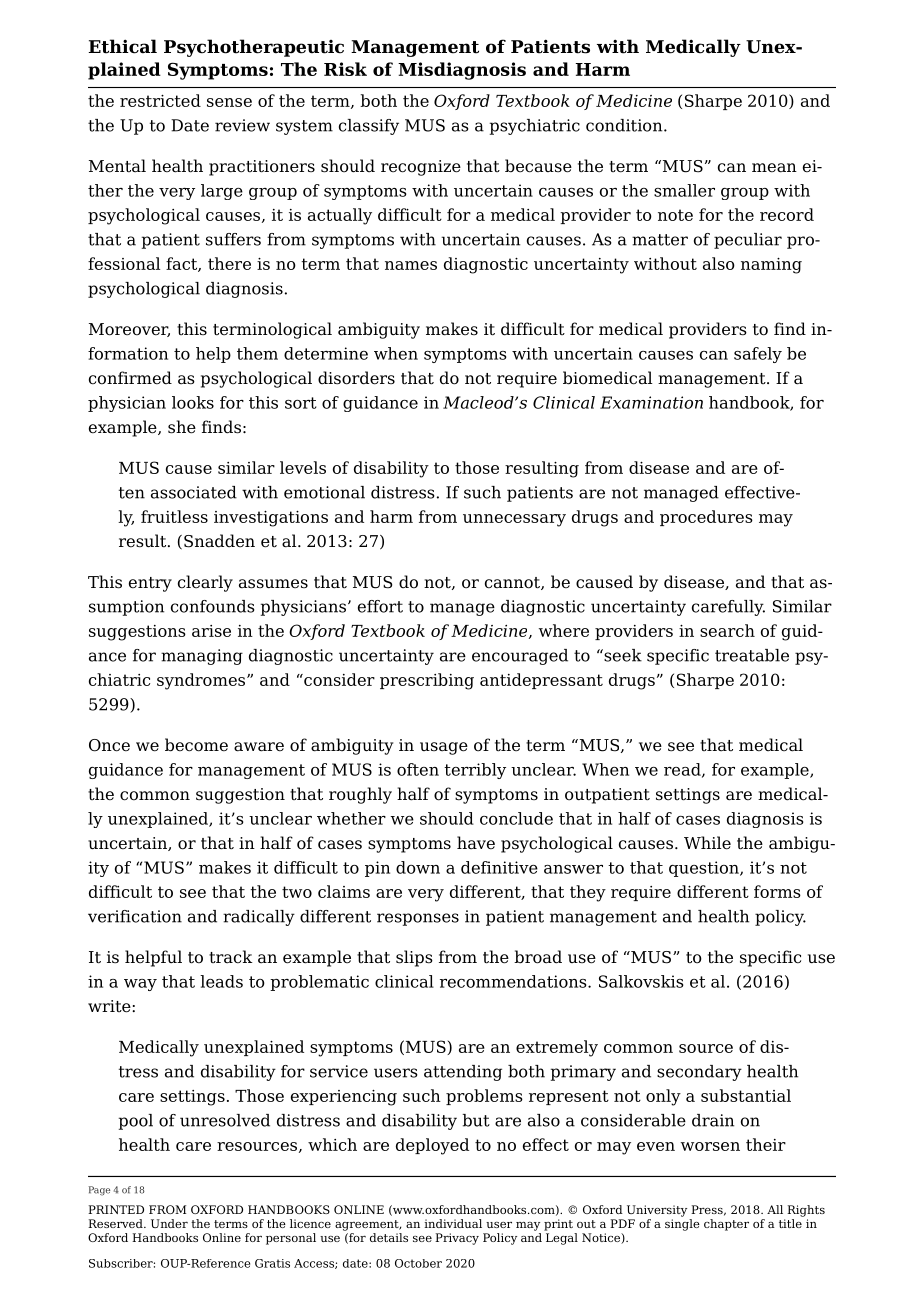 The image size is (924, 1308). What do you see at coordinates (707, 843) in the screenshot?
I see `While` at bounding box center [707, 843].
